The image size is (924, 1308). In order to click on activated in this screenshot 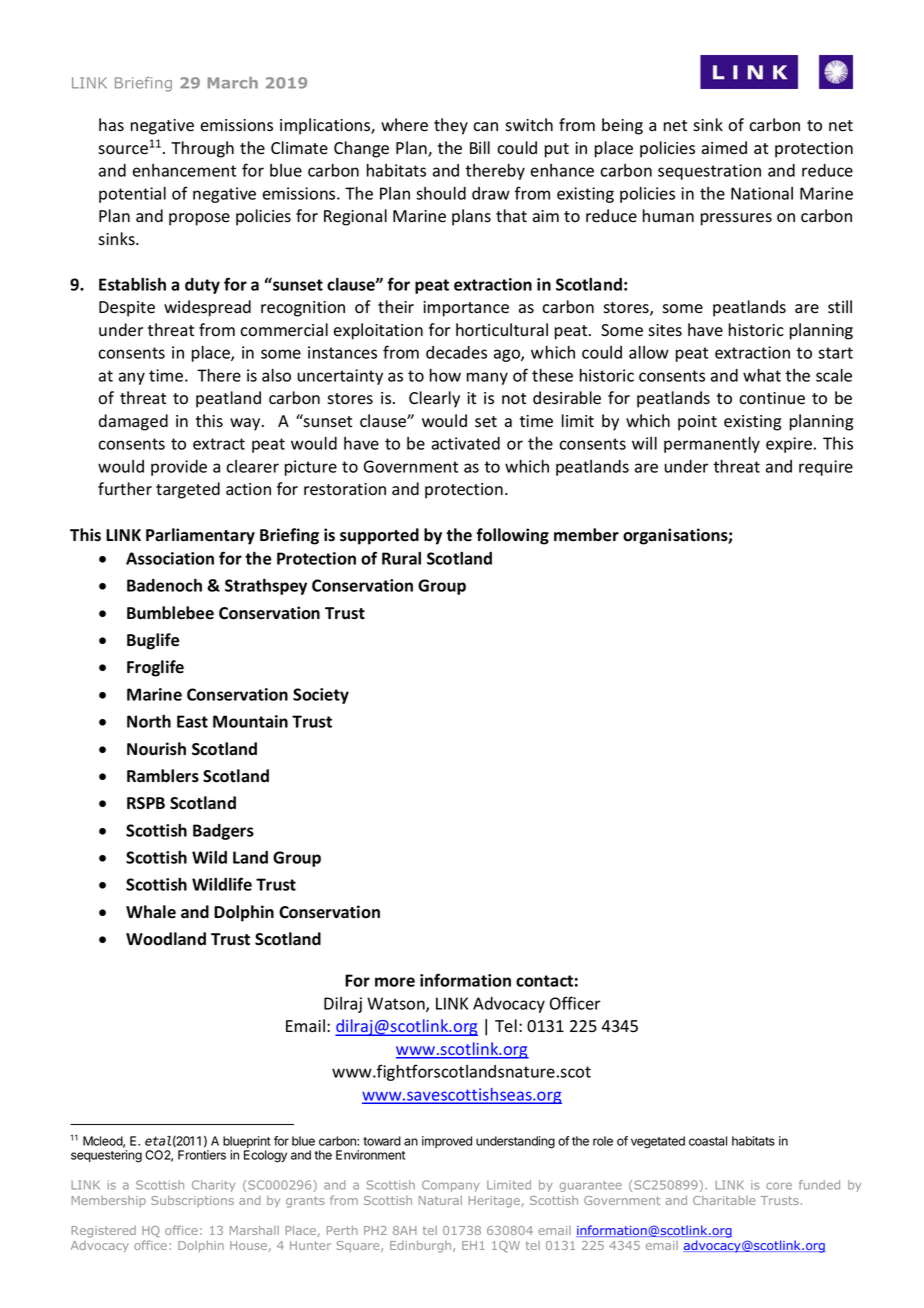, I will do `click(466, 443)`.
